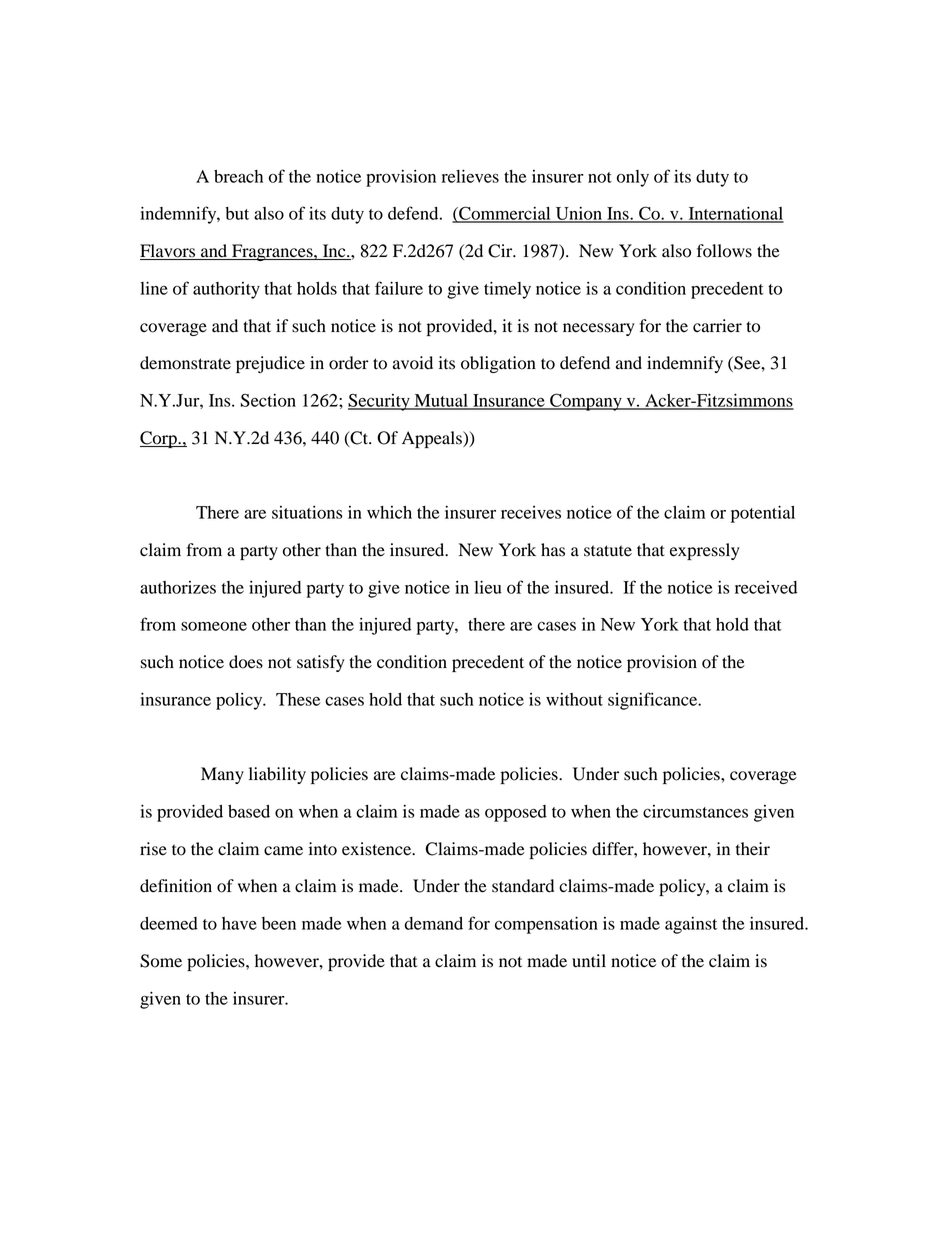 This page has width=952, height=1233. What do you see at coordinates (574, 699) in the page?
I see `without` at bounding box center [574, 699].
